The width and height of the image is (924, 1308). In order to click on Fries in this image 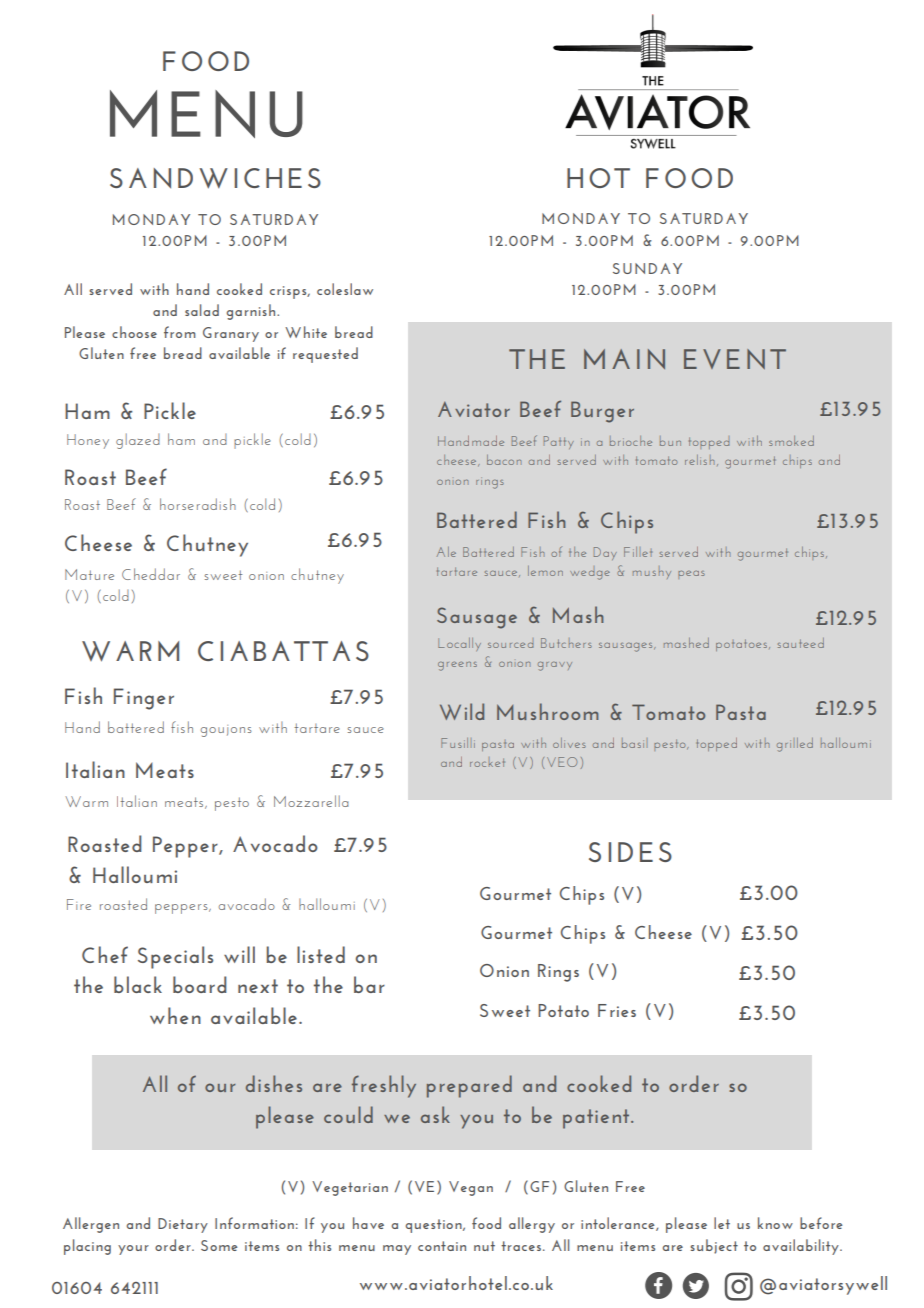, I will do `click(617, 1010)`.
